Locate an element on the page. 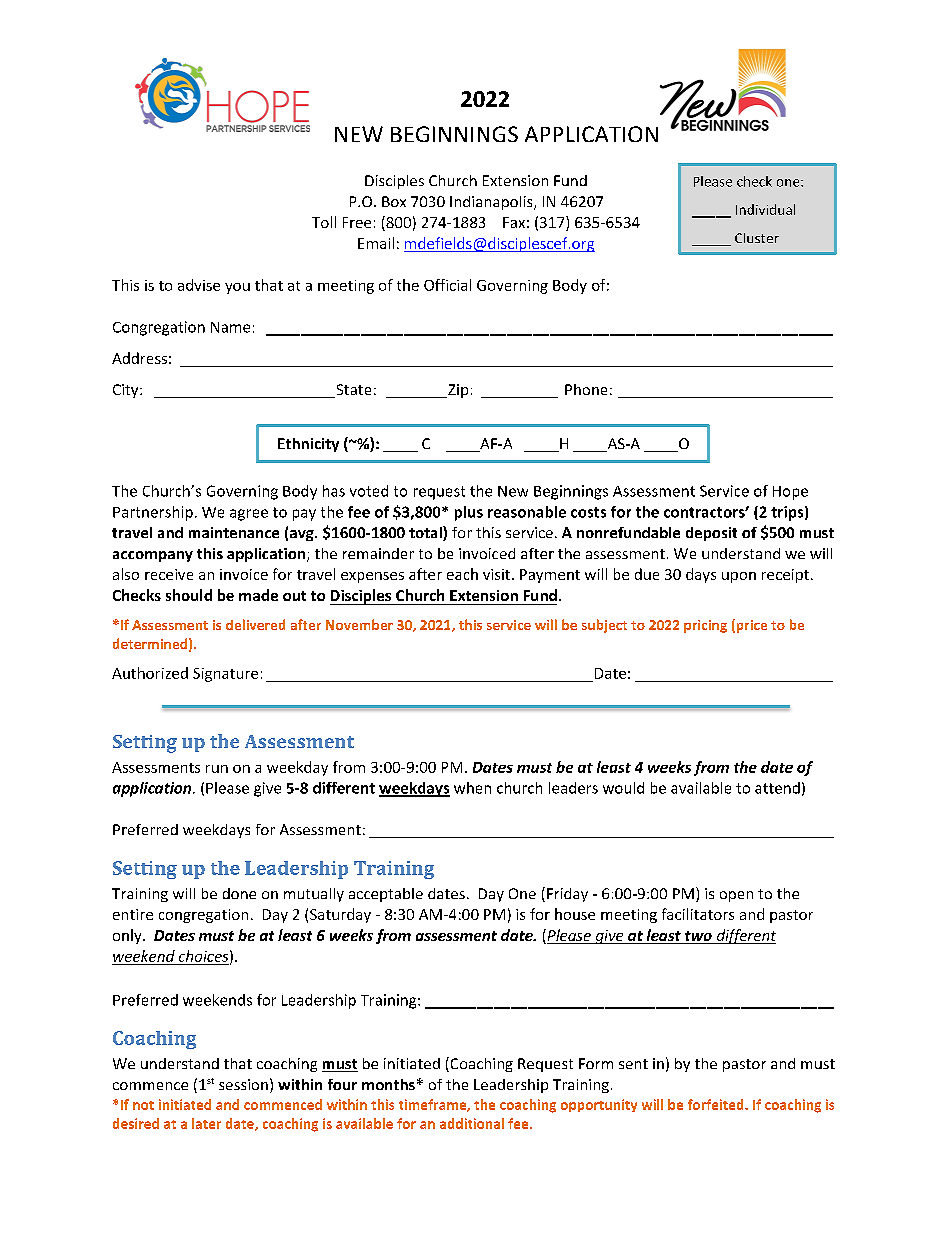 The image size is (952, 1233). forfeited is located at coordinates (717, 1104).
